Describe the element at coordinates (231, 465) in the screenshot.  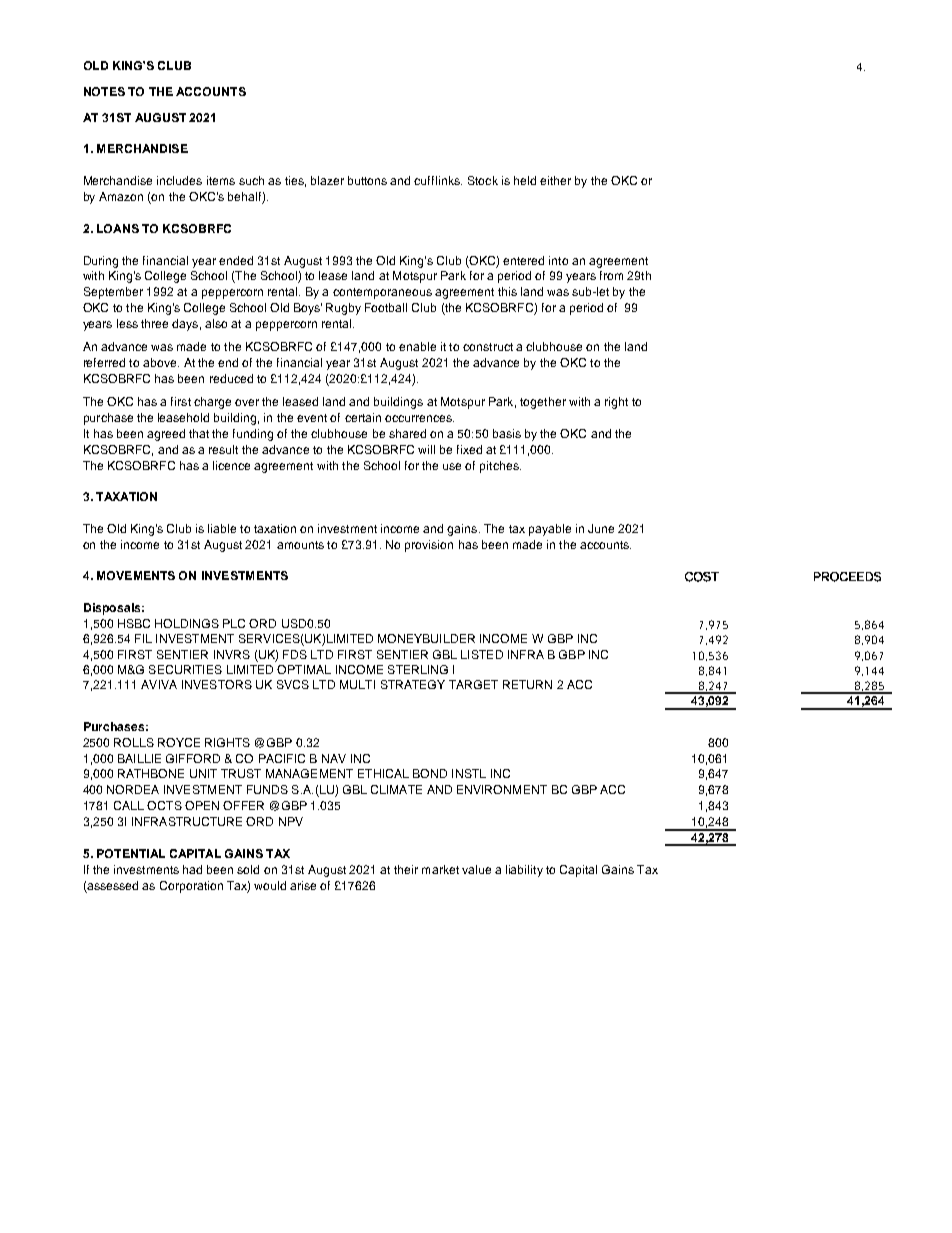
I see `licence` at that location.
